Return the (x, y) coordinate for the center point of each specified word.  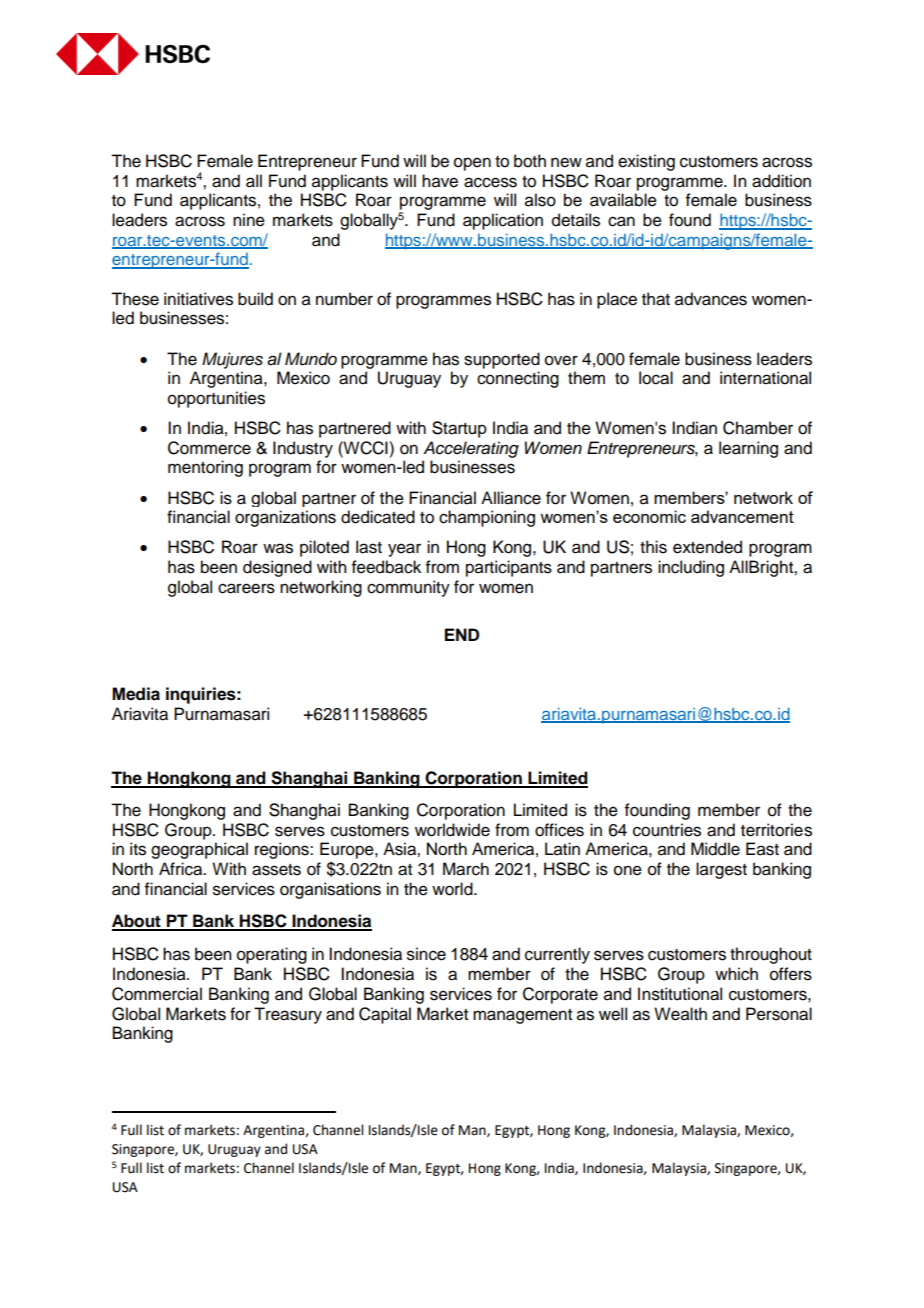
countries (667, 830)
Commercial (157, 994)
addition (781, 181)
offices (559, 830)
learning (748, 449)
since (426, 954)
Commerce (209, 448)
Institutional (680, 994)
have (440, 181)
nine (249, 220)
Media (136, 694)
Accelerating (471, 449)
